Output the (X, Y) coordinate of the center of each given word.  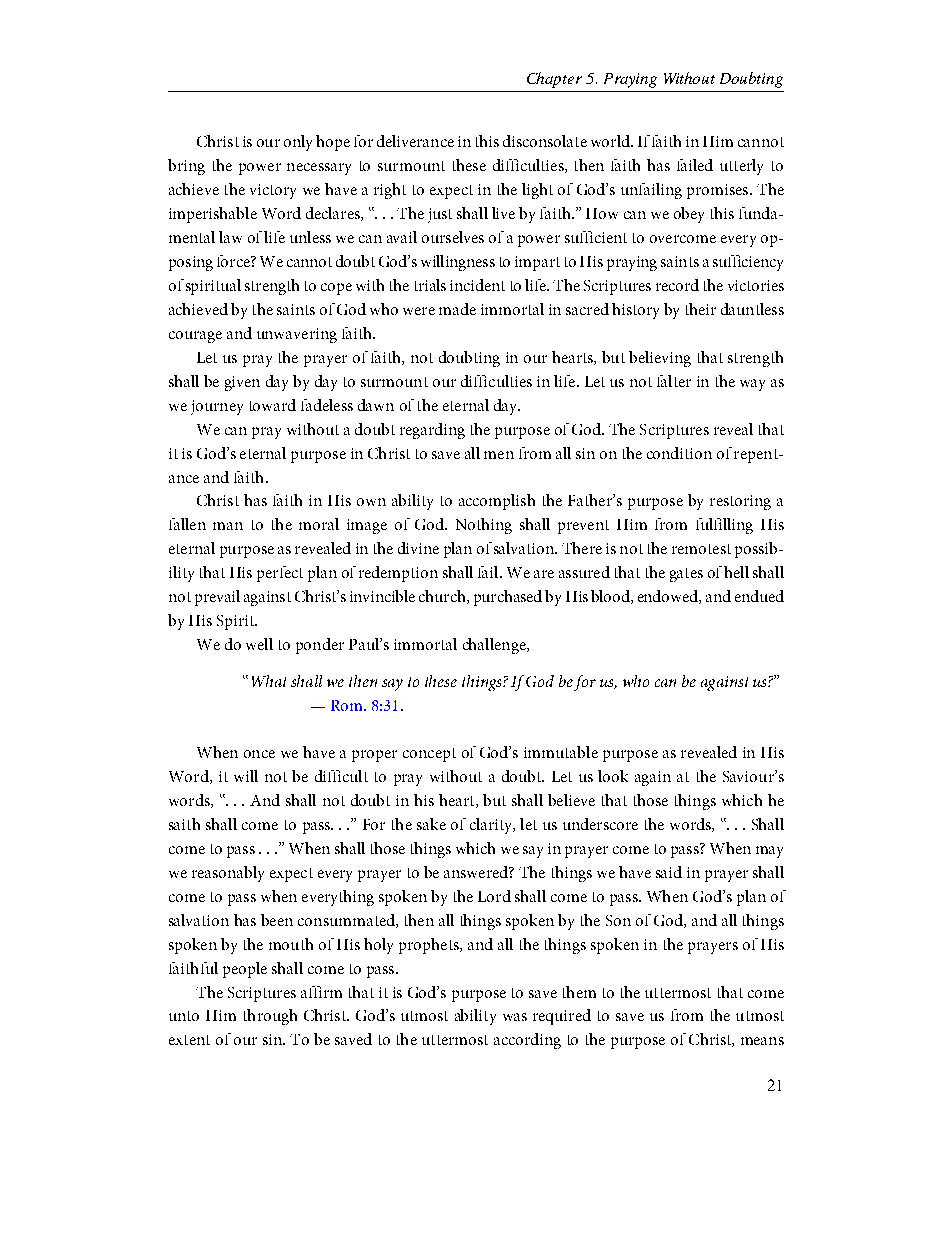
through (270, 1017)
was (515, 1017)
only (298, 143)
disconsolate (545, 141)
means (762, 1041)
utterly (741, 167)
